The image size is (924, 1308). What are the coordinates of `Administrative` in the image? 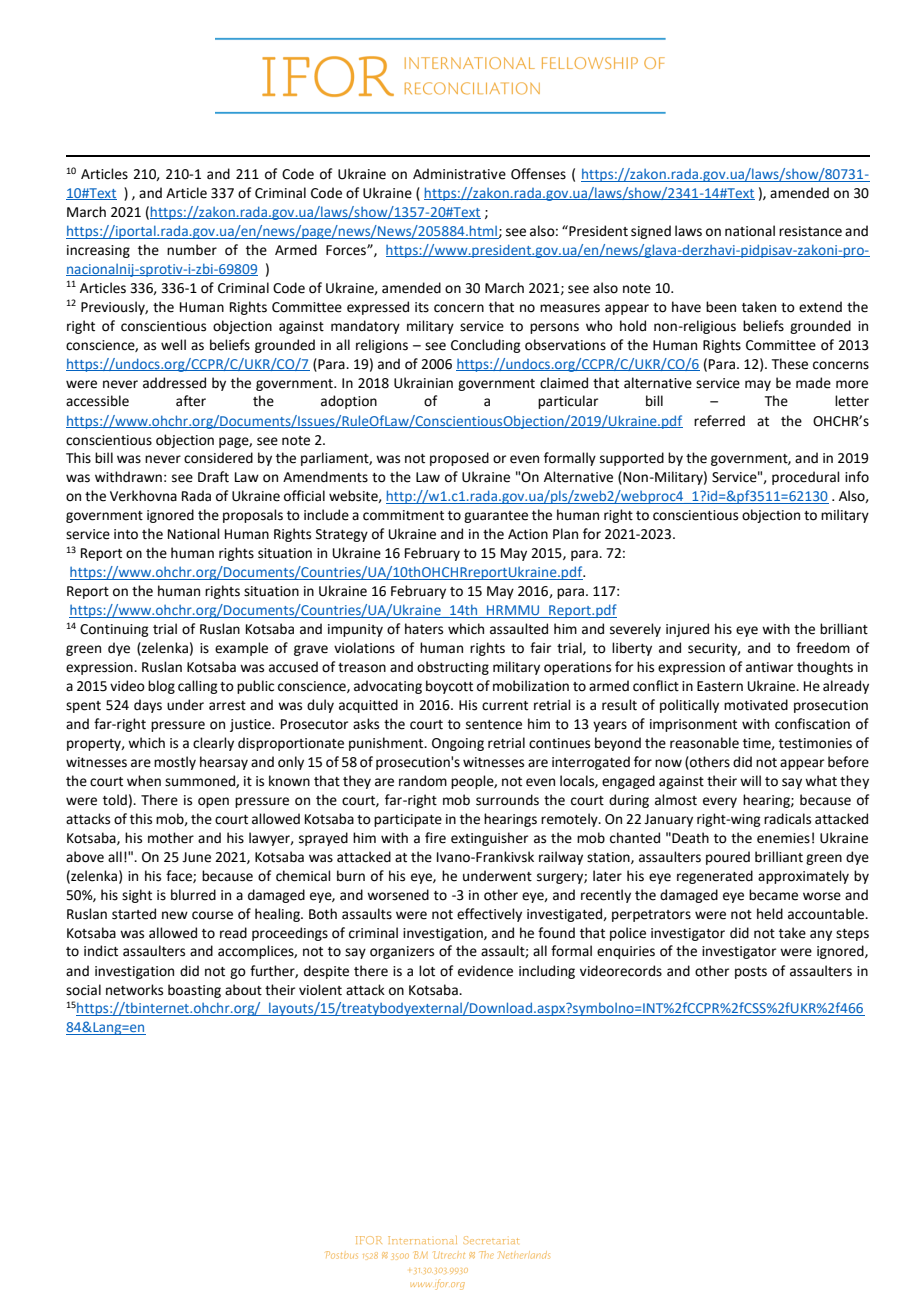 It's located at (459, 174).
